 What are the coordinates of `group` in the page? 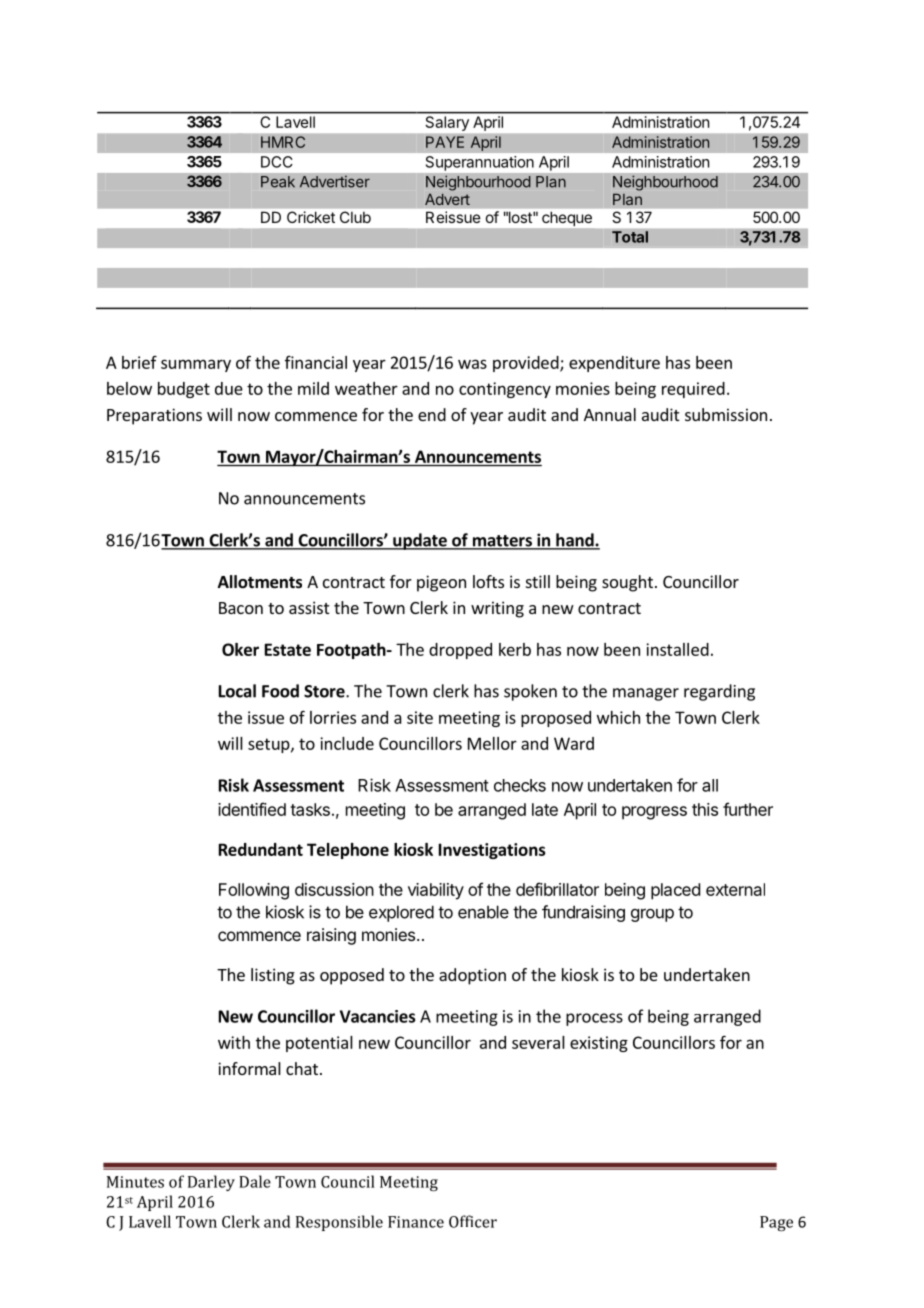 It's located at (652, 915).
